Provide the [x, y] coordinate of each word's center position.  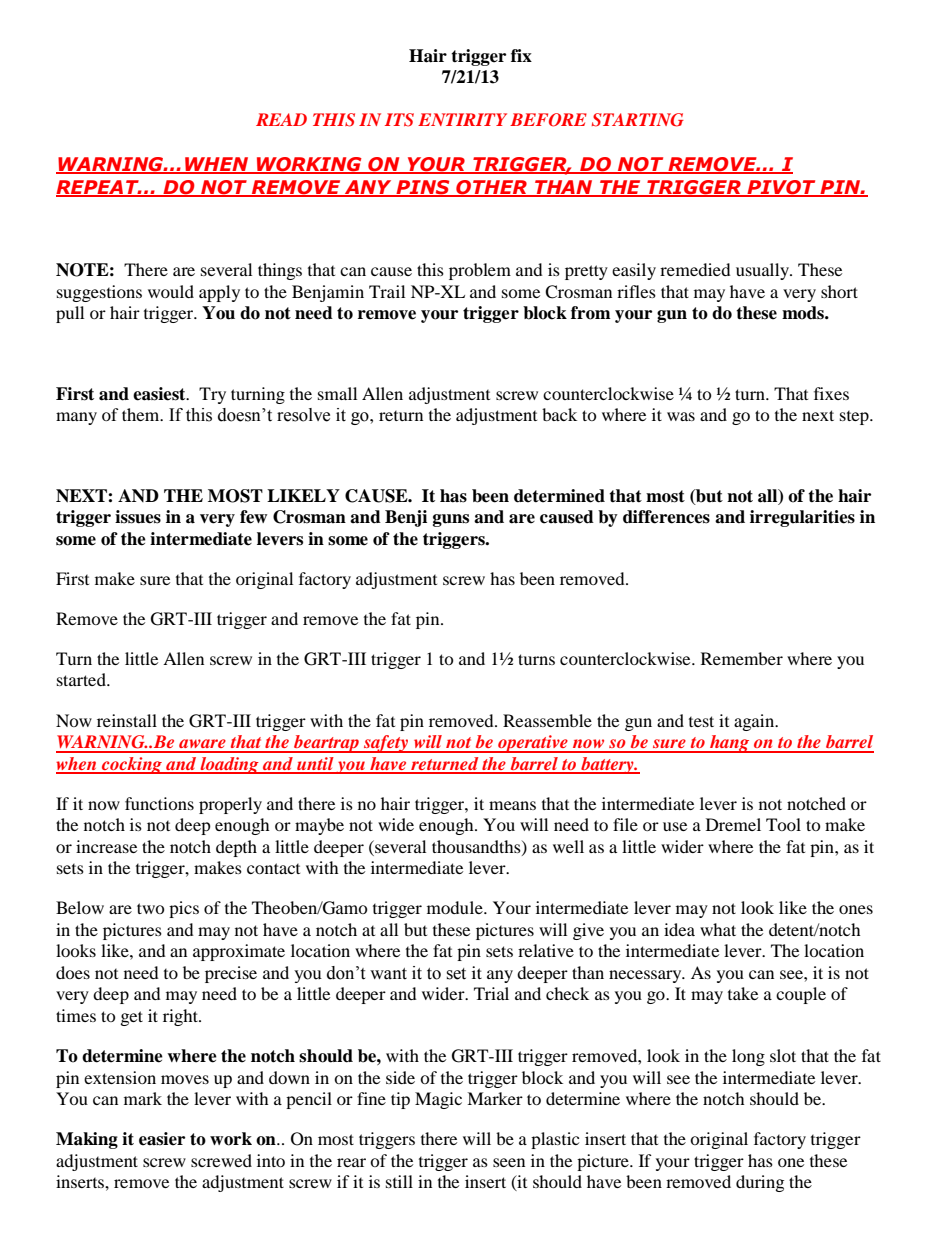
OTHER [491, 188]
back [559, 414]
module [456, 907]
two [151, 908]
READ [281, 119]
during [760, 1183]
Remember [742, 658]
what [718, 929]
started [82, 679]
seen [509, 1162]
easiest [160, 394]
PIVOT [781, 188]
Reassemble [547, 720]
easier [162, 1139]
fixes [831, 393]
